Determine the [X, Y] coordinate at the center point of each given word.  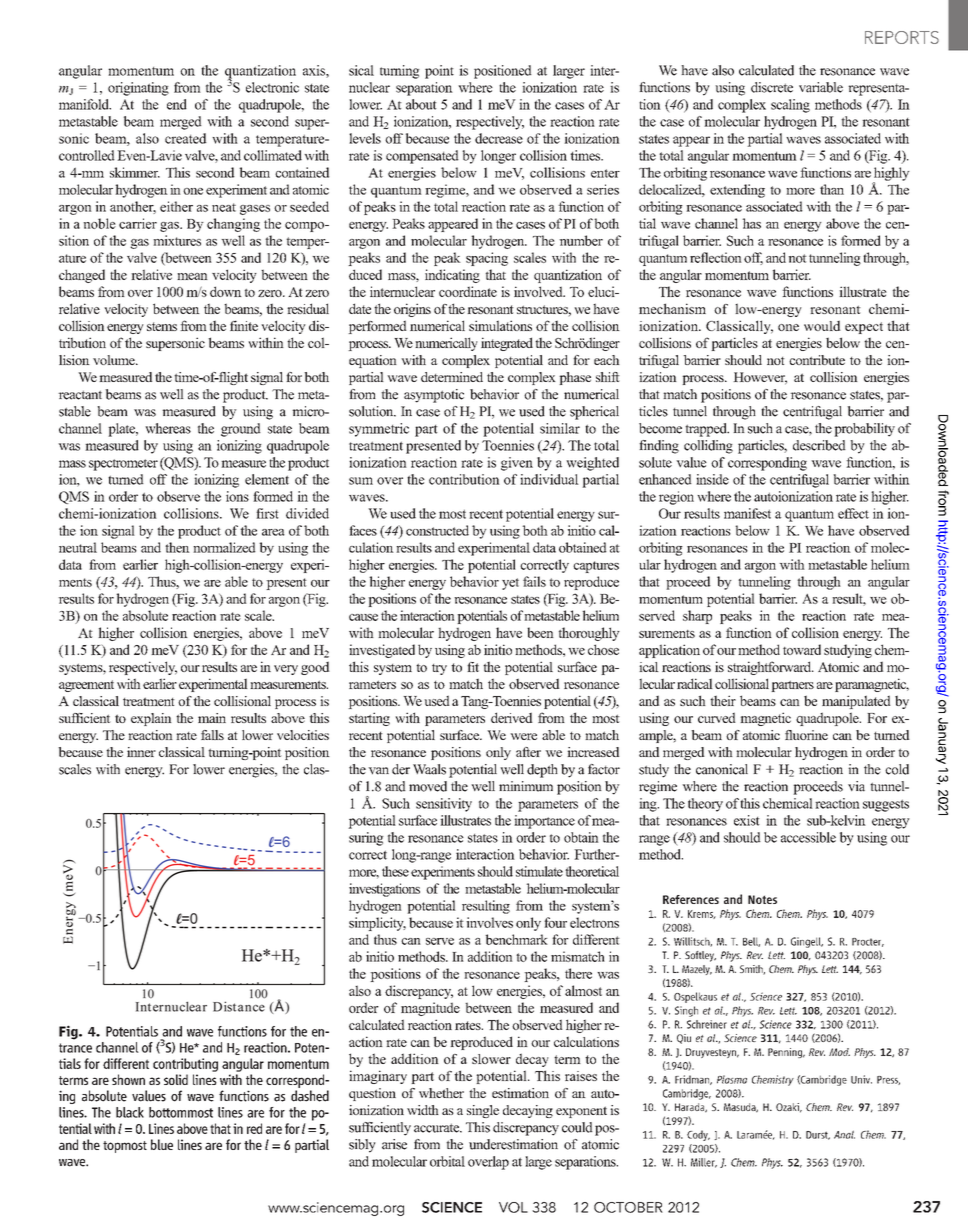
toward [802, 649]
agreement [86, 686]
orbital [447, 1161]
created [186, 138]
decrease [499, 138]
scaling [790, 106]
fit [473, 667]
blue [162, 1144]
